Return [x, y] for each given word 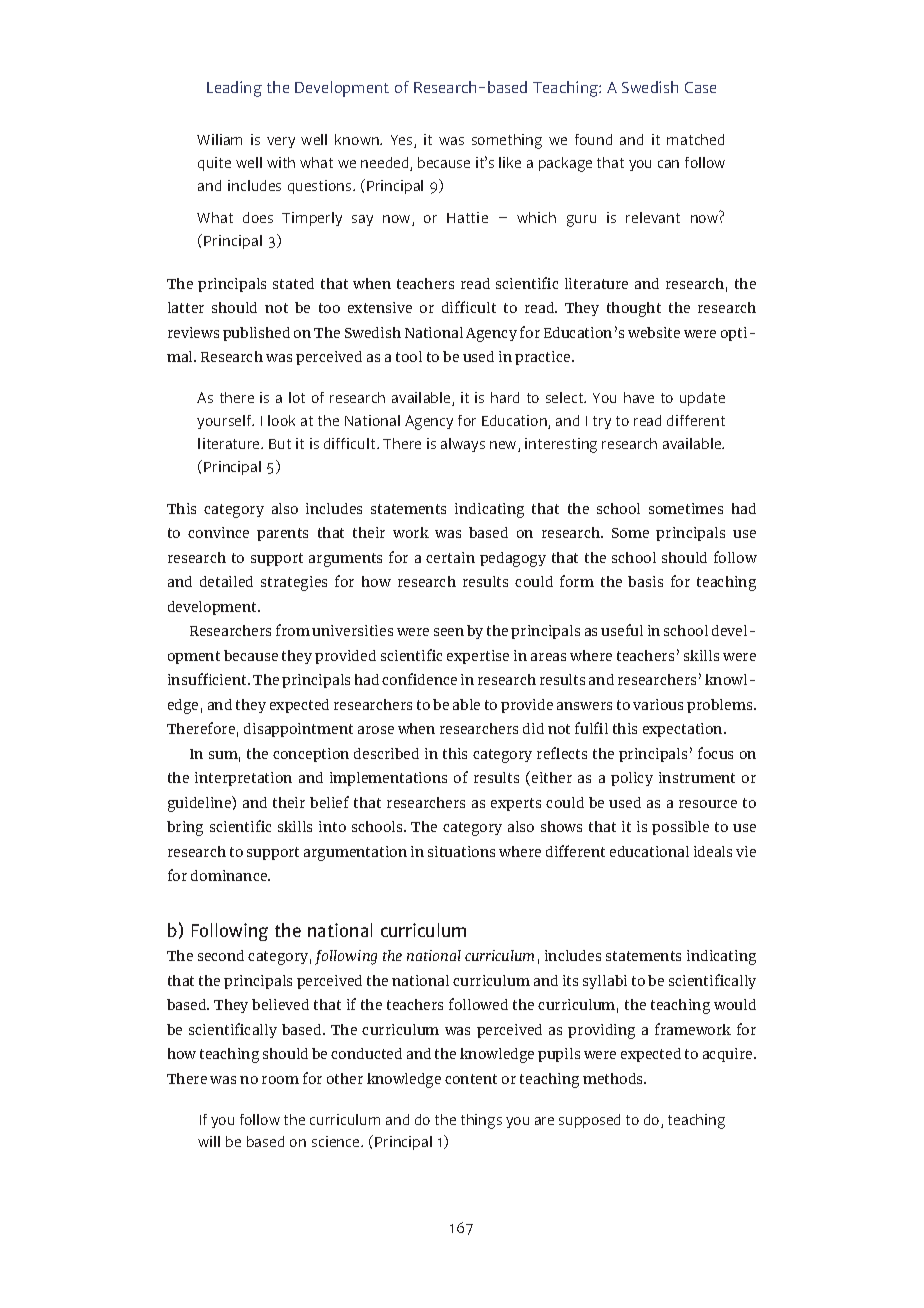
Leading [234, 89]
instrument [697, 777]
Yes [403, 141]
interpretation [243, 779]
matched [695, 139]
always [463, 445]
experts [516, 804]
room [280, 1080]
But [280, 444]
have [639, 397]
